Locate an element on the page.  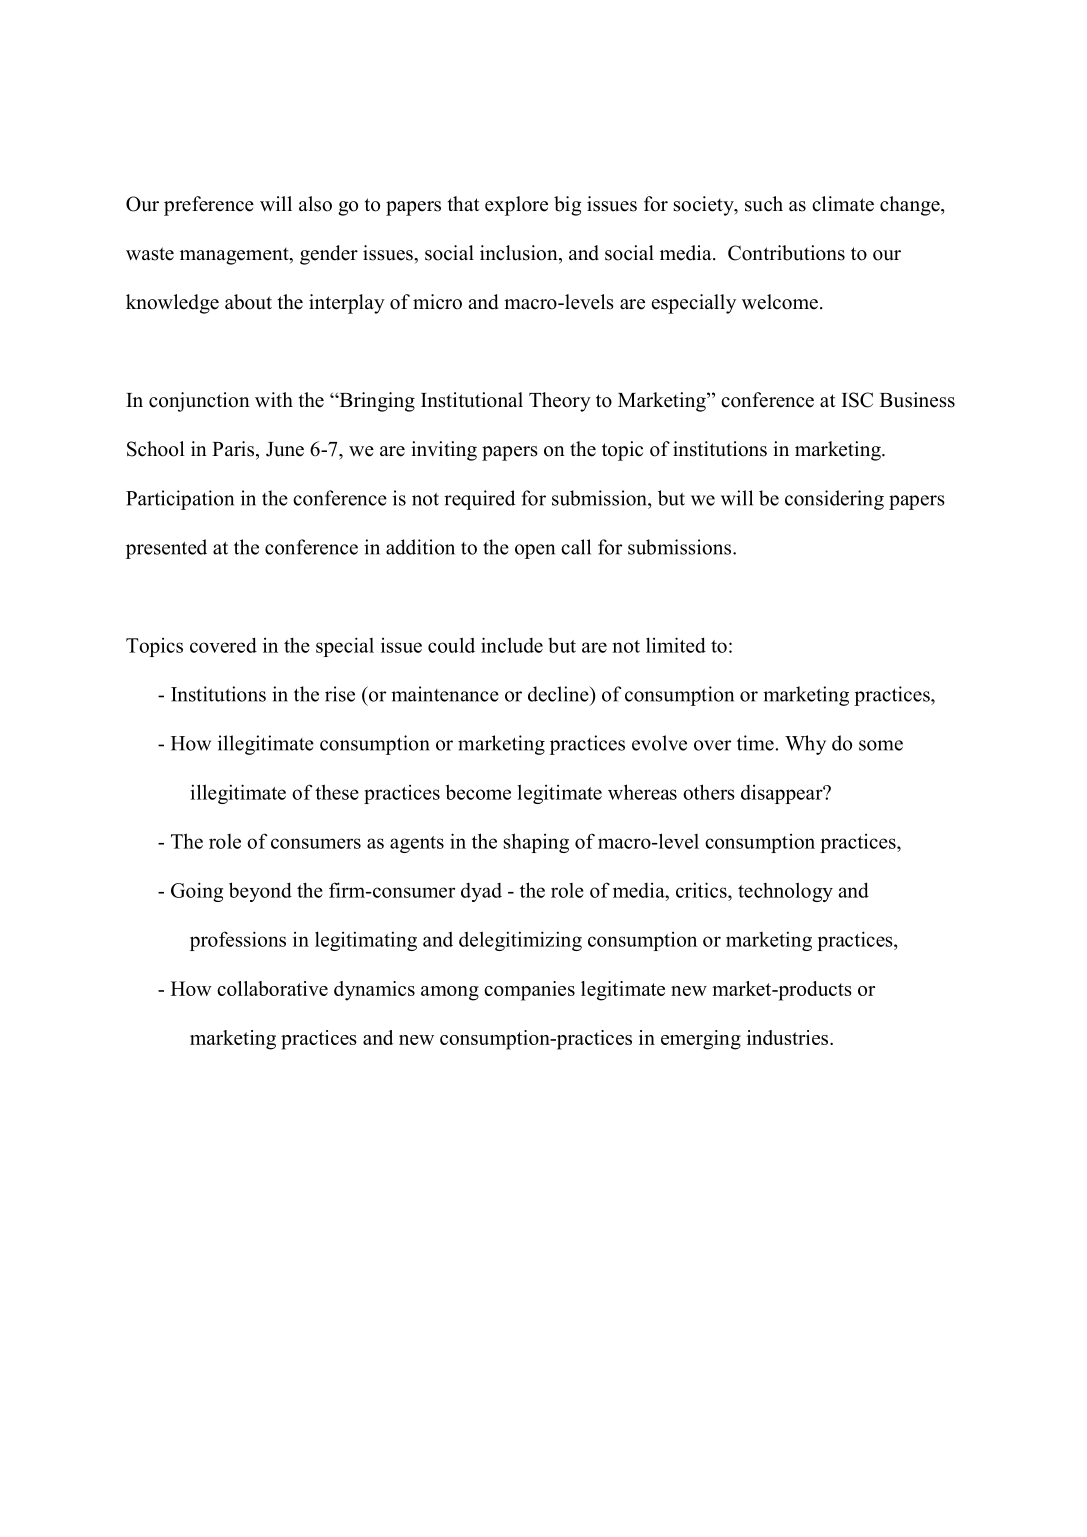
presented is located at coordinates (166, 549).
